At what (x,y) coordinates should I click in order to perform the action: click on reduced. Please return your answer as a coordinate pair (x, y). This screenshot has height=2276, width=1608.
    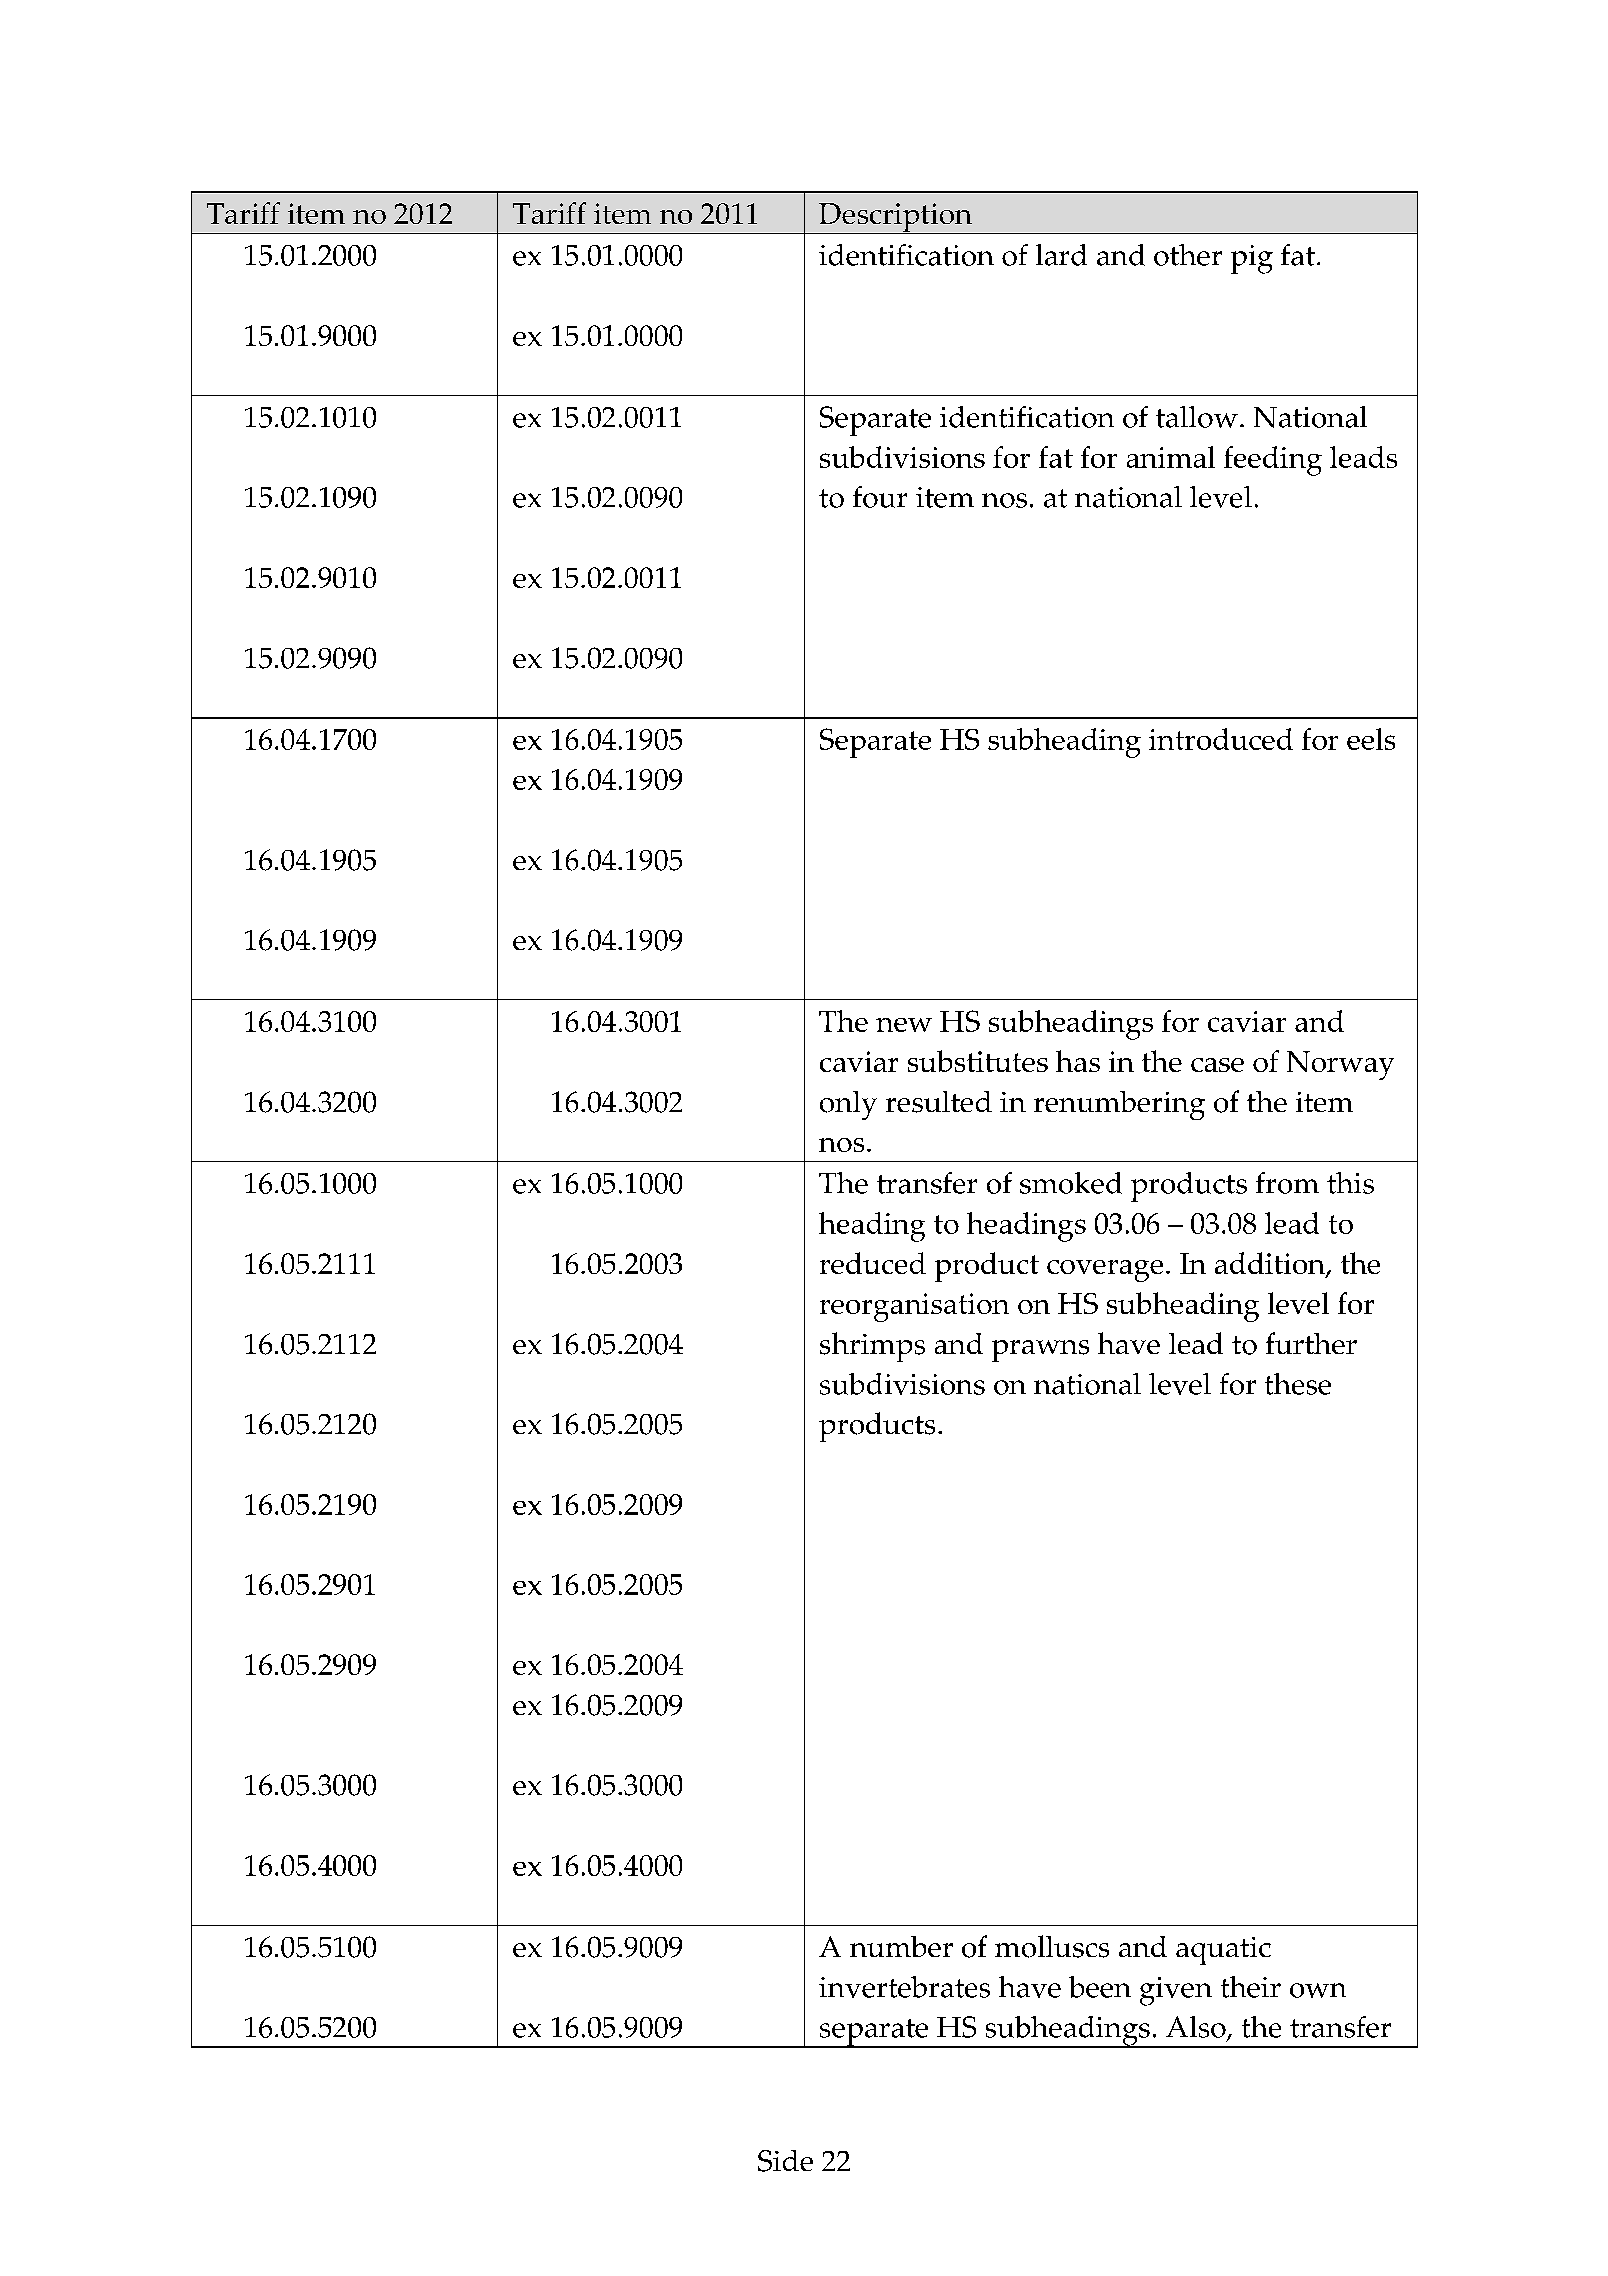
    Looking at the image, I should click on (873, 1263).
